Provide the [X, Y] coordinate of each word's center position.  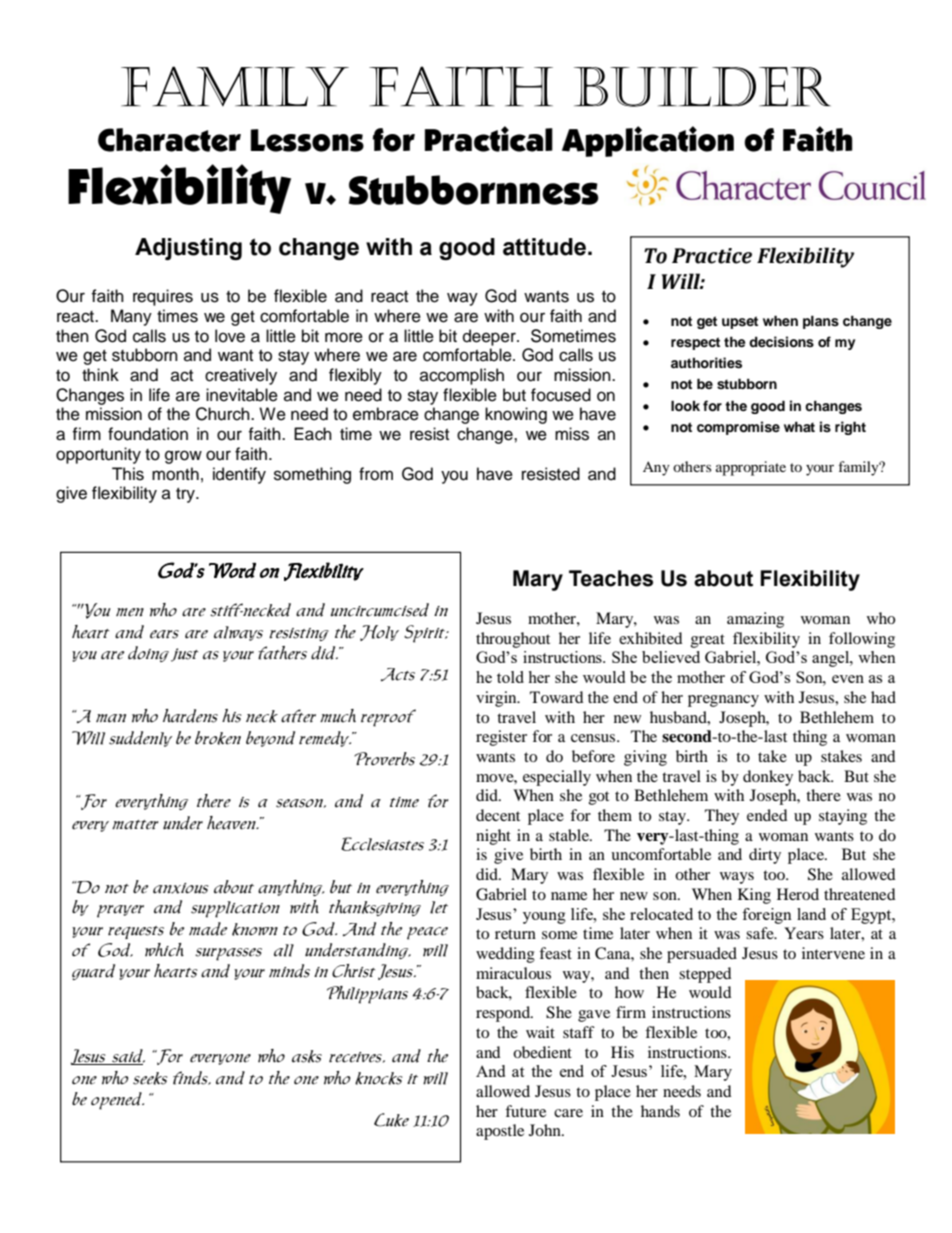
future [525, 1111]
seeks [150, 1078]
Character [169, 140]
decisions [781, 342]
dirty [765, 856]
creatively [241, 376]
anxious [180, 888]
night [493, 837]
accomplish [462, 376]
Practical [489, 139]
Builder [702, 87]
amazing [755, 620]
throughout [513, 640]
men [130, 612]
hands [660, 1111]
